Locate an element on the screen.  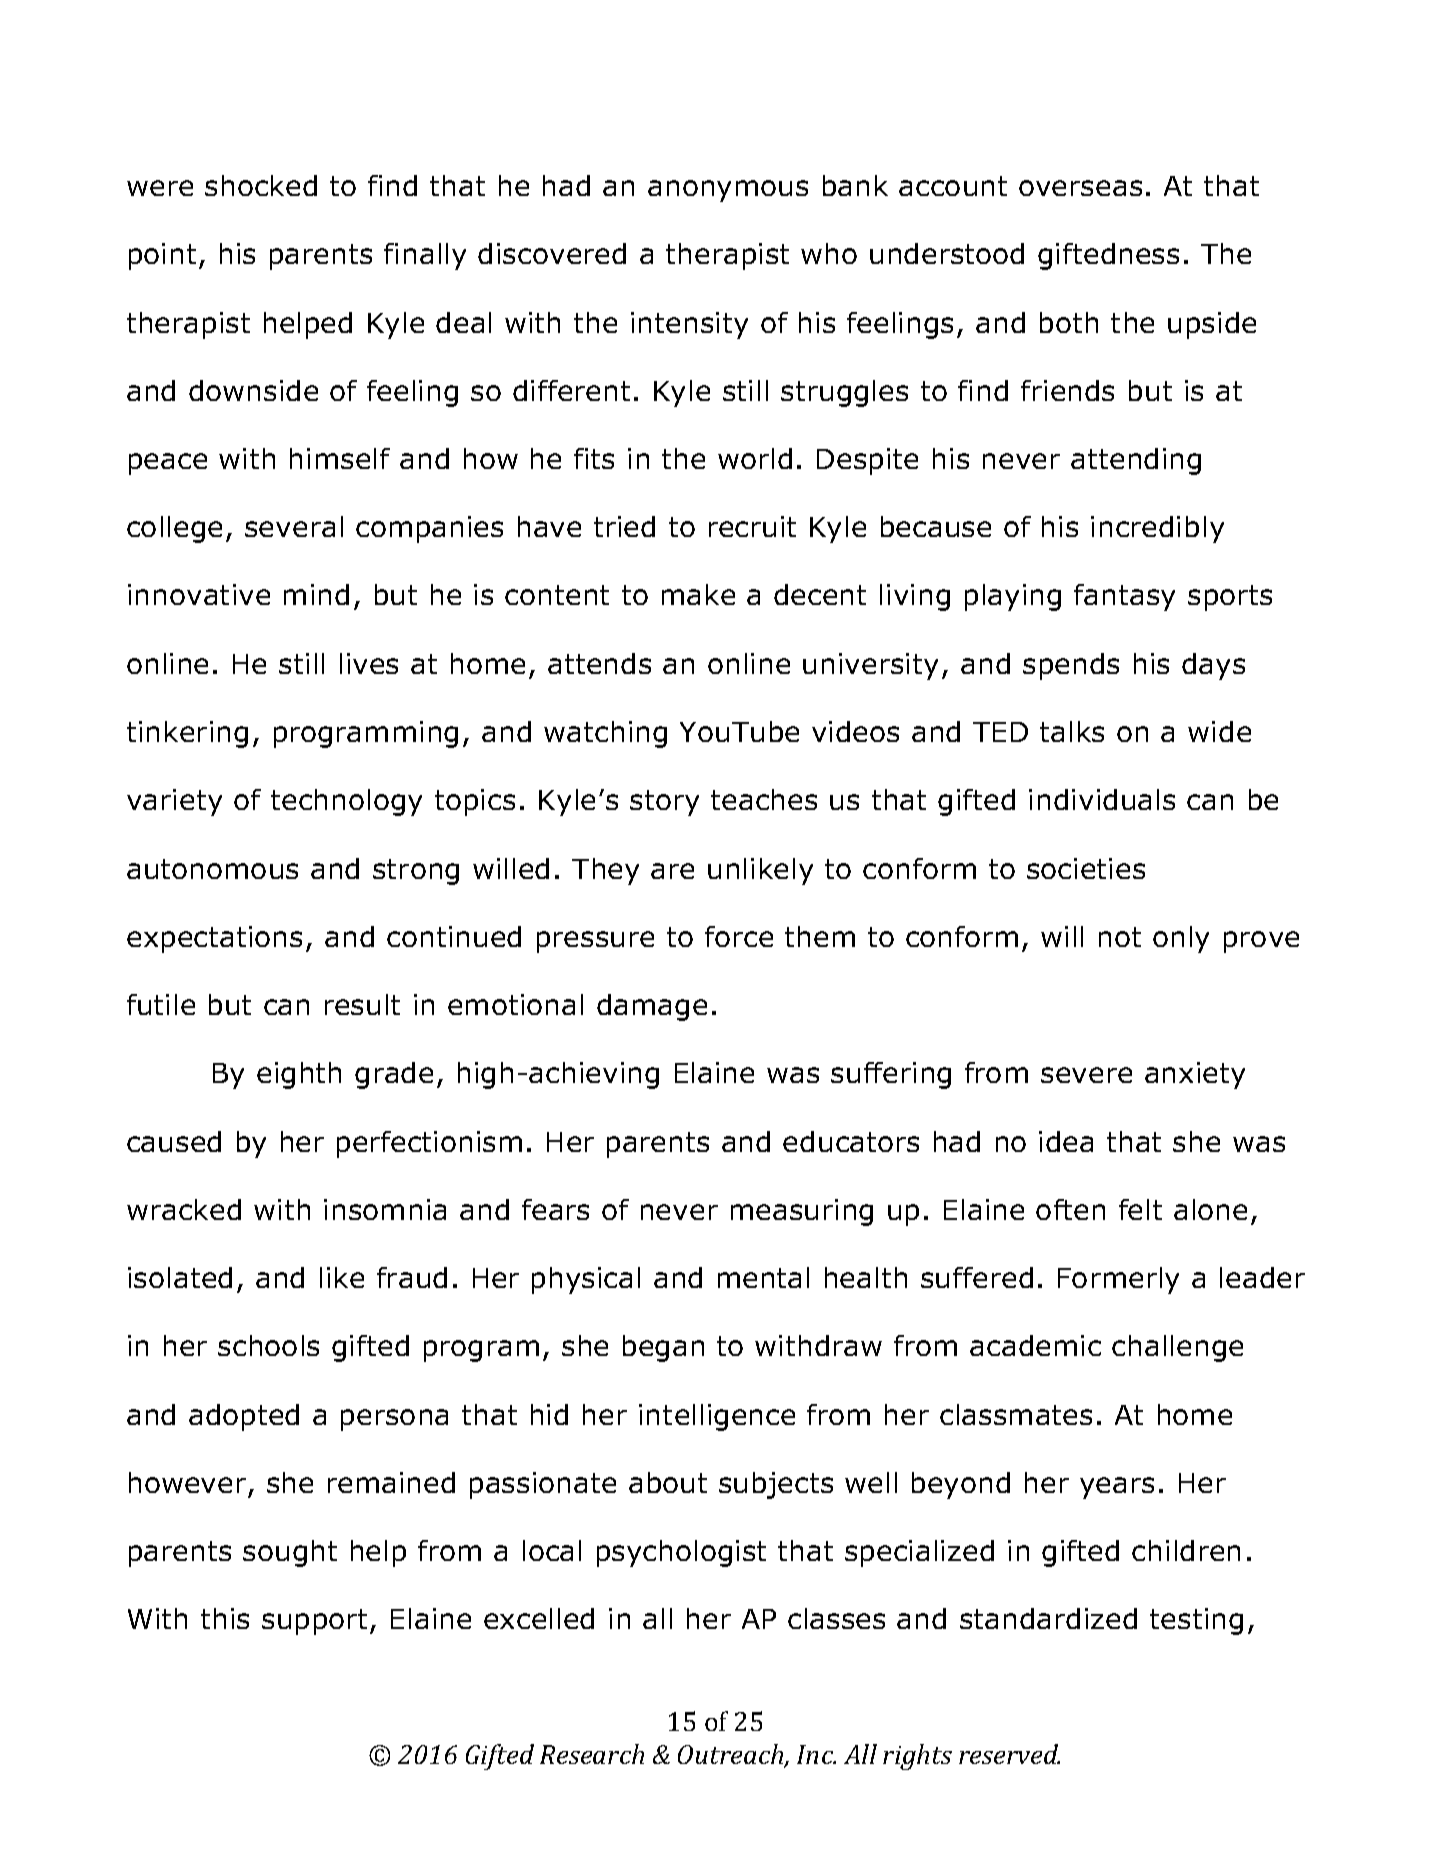
support is located at coordinates (316, 1622).
